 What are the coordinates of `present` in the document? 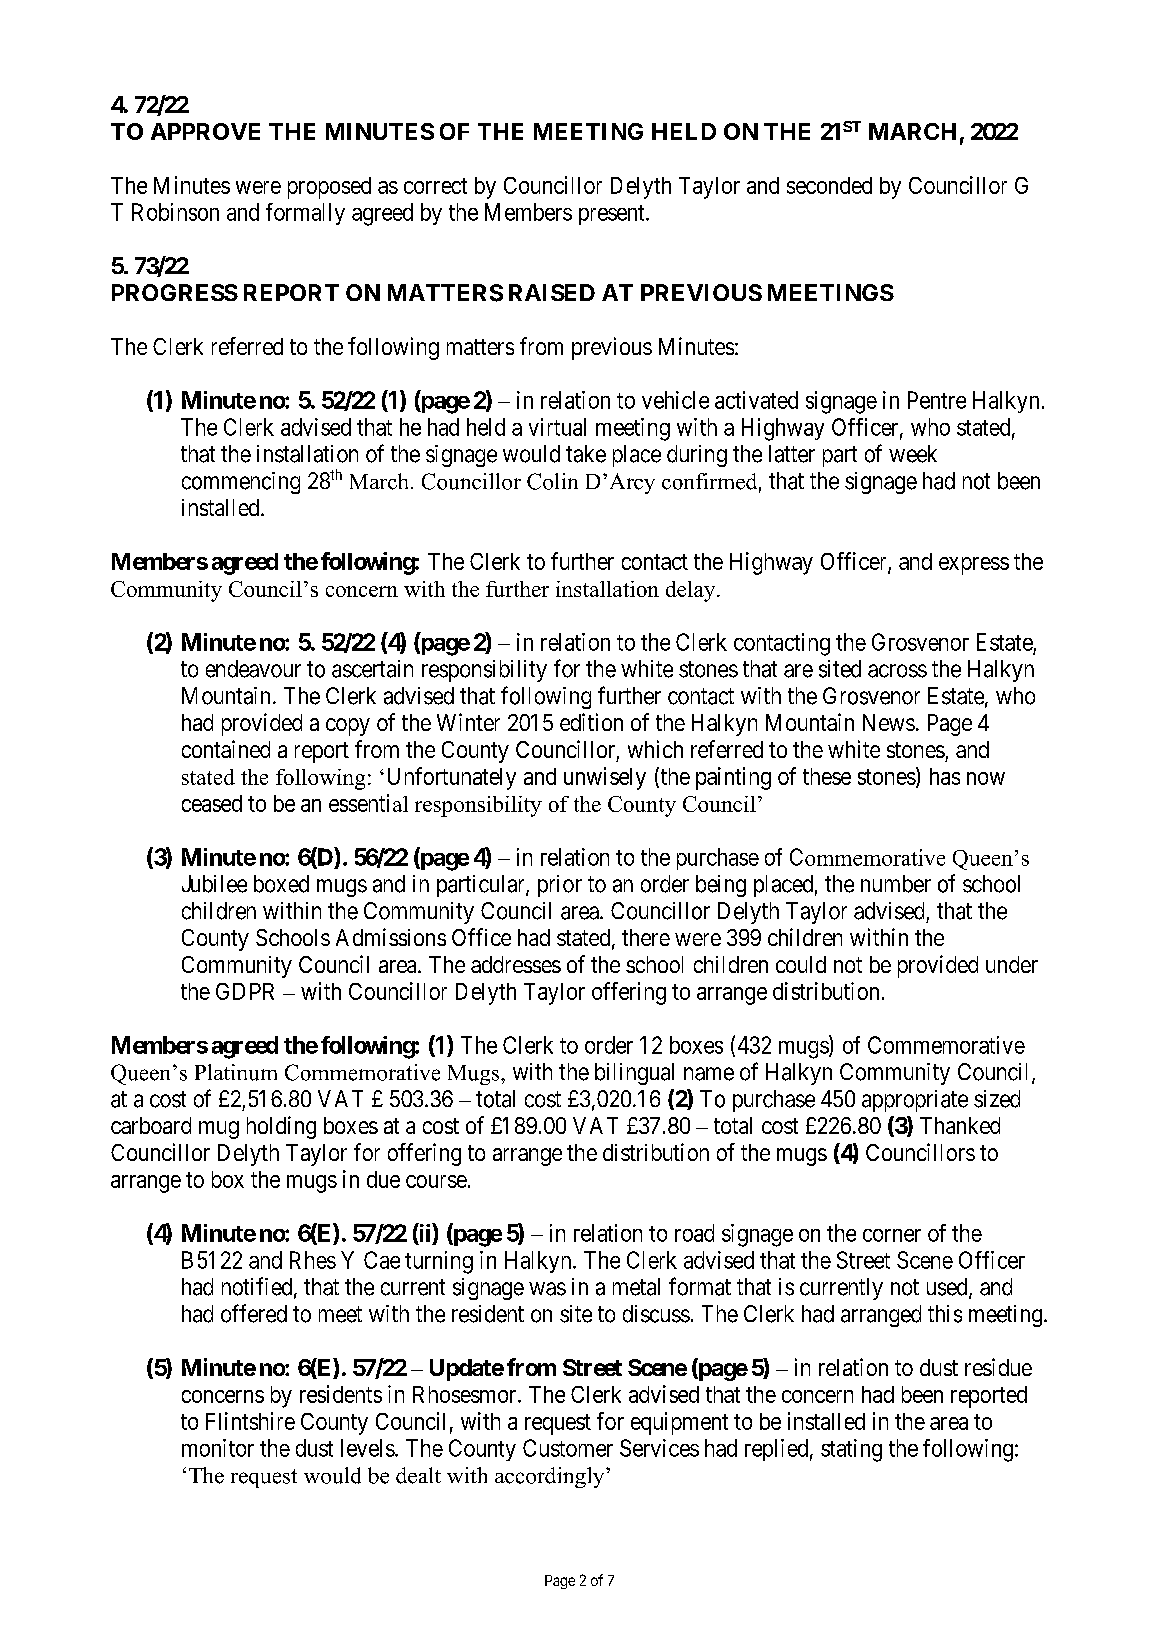 It's located at (613, 215).
